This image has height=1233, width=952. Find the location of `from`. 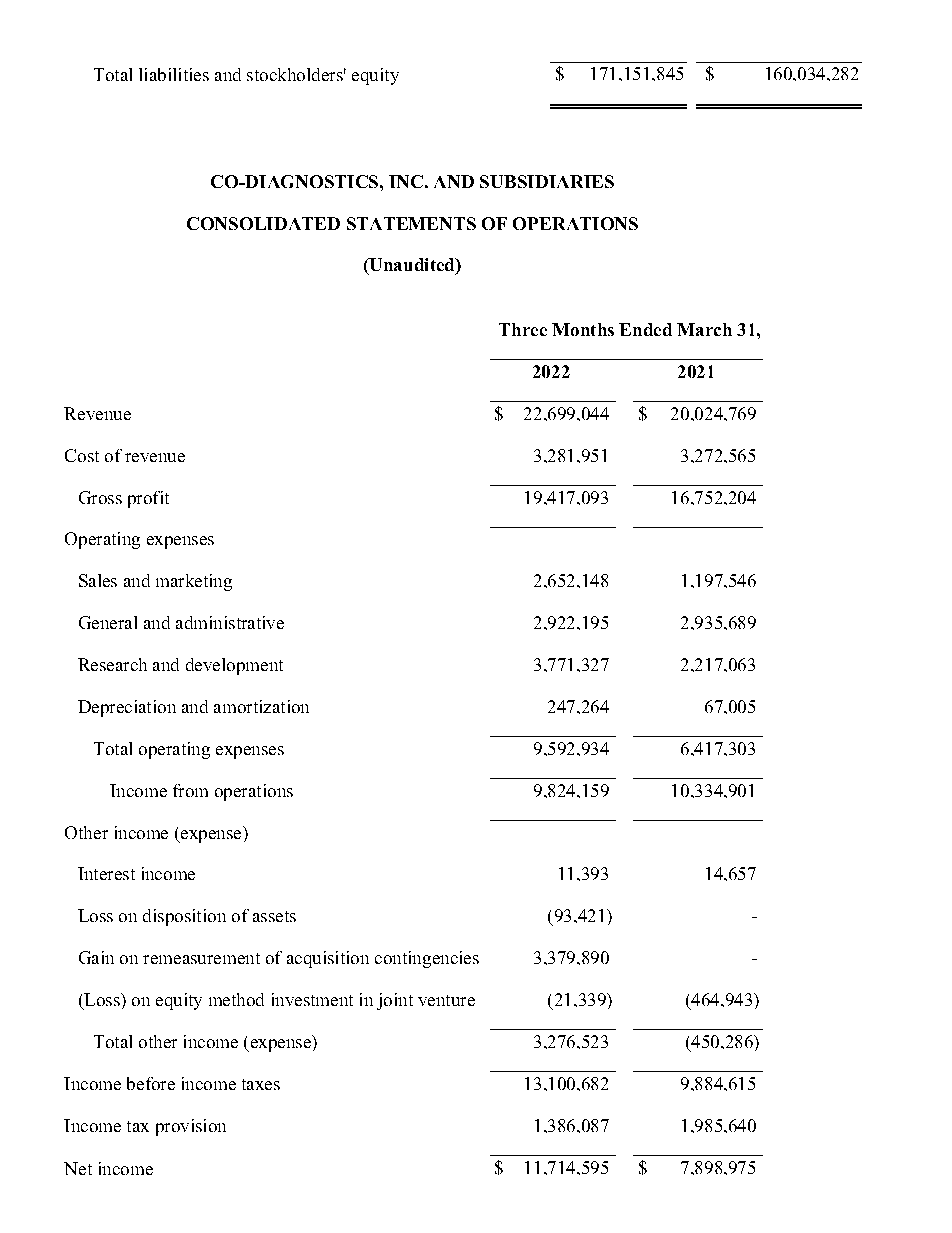

from is located at coordinates (190, 790).
